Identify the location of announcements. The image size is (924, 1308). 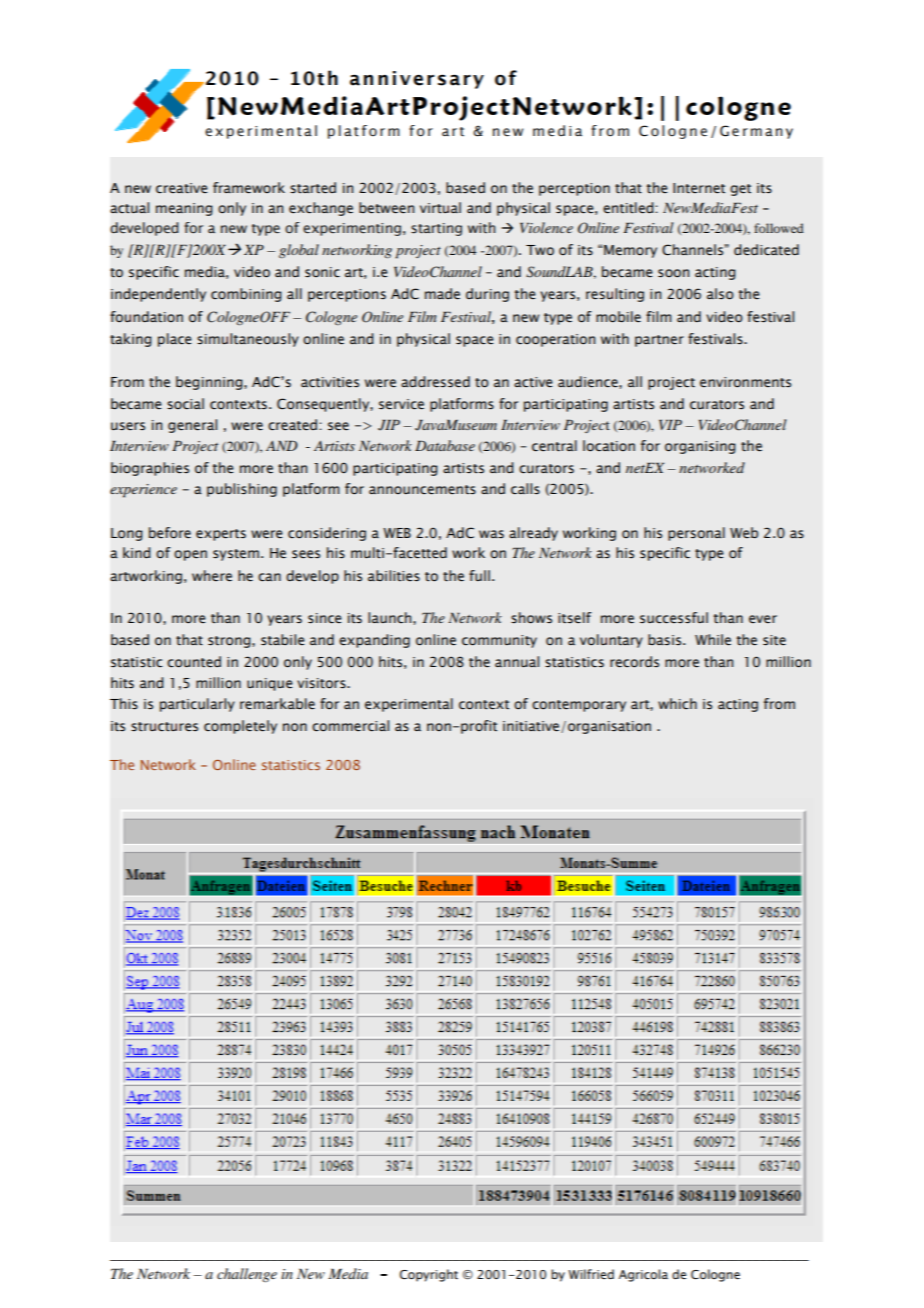
(422, 490).
